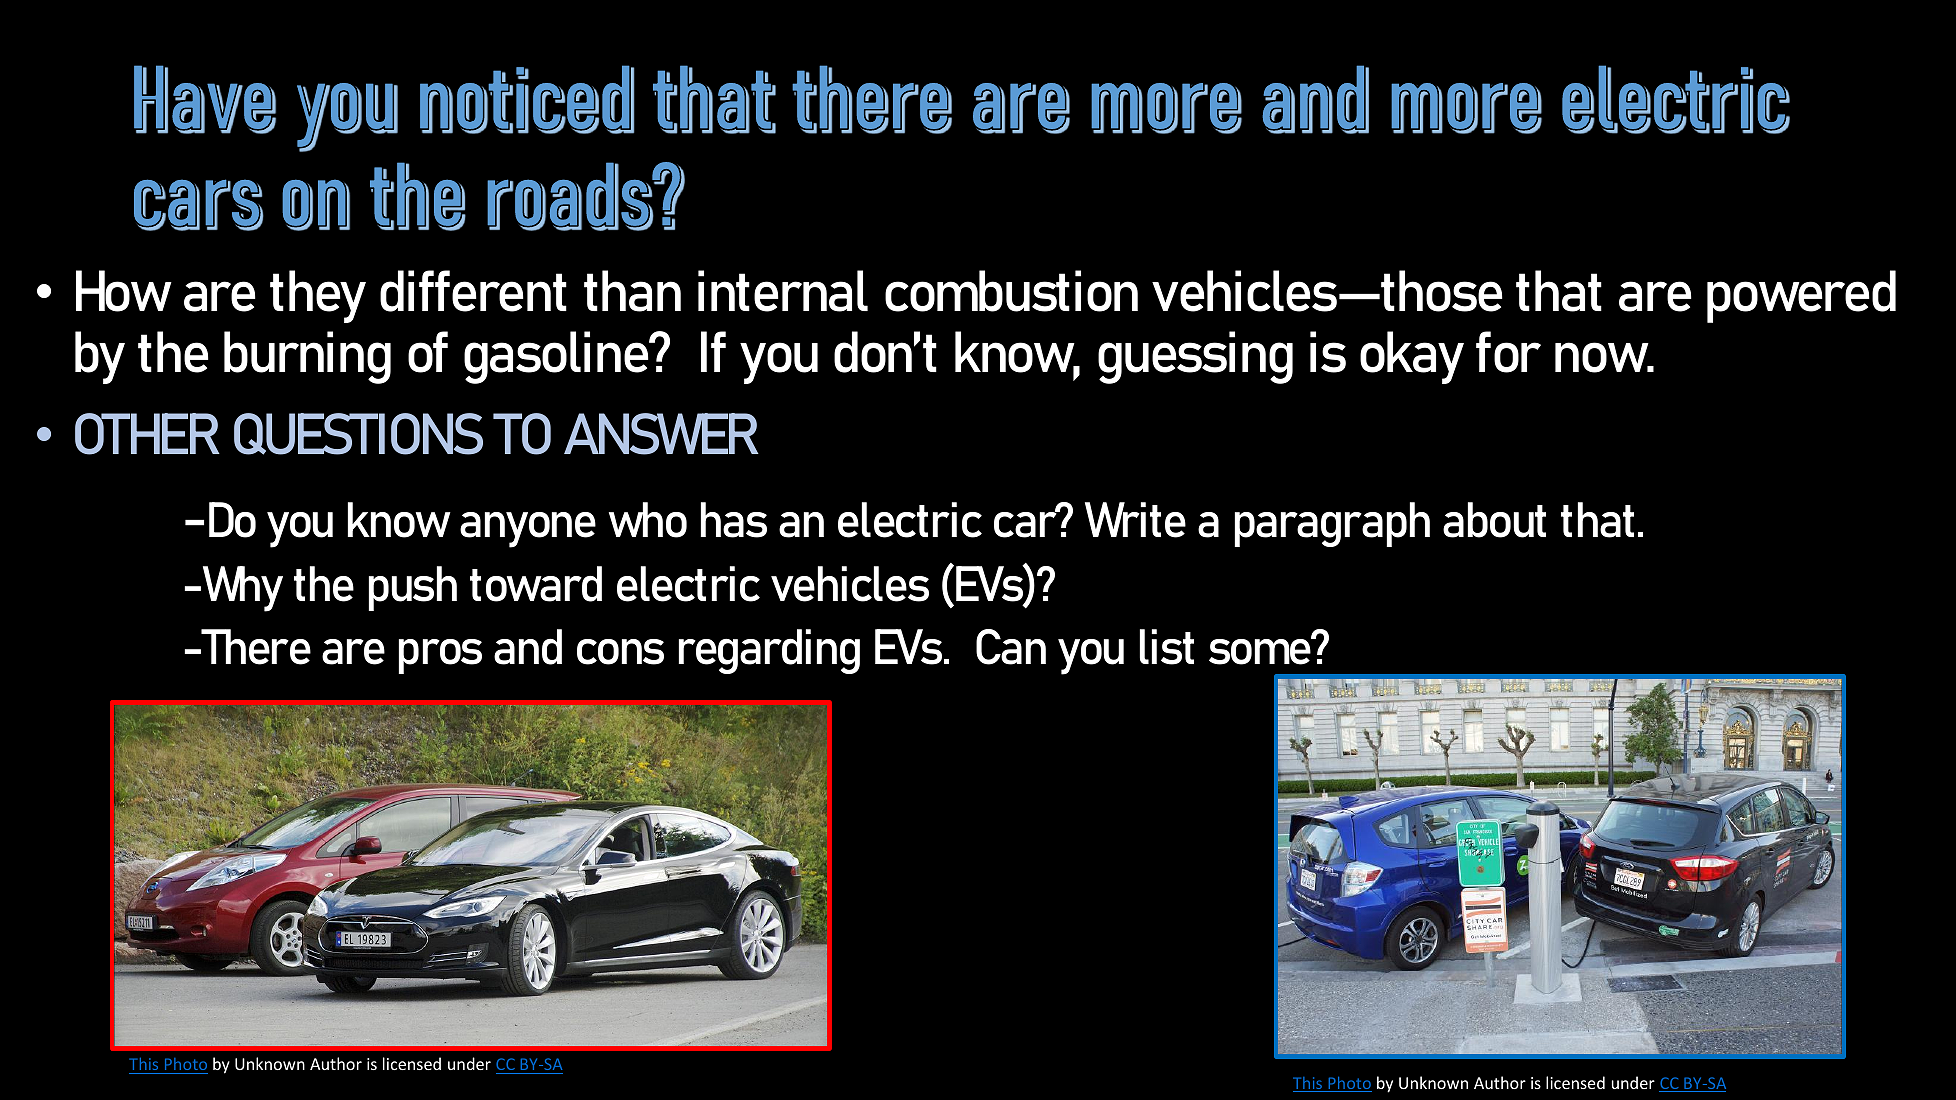 Image resolution: width=1956 pixels, height=1100 pixels. I want to click on combustion, so click(1011, 291).
